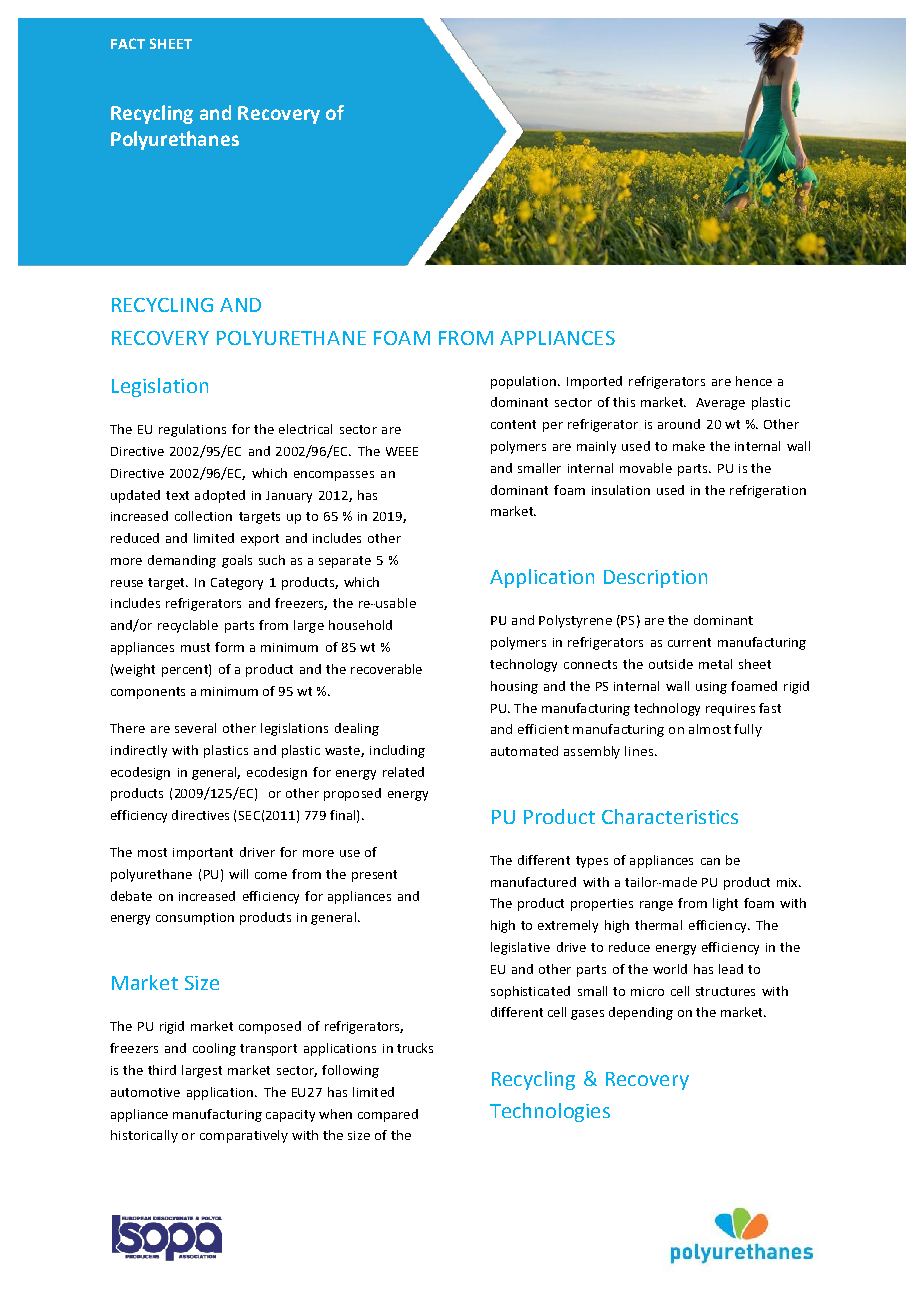  What do you see at coordinates (192, 430) in the image?
I see `regulations` at bounding box center [192, 430].
